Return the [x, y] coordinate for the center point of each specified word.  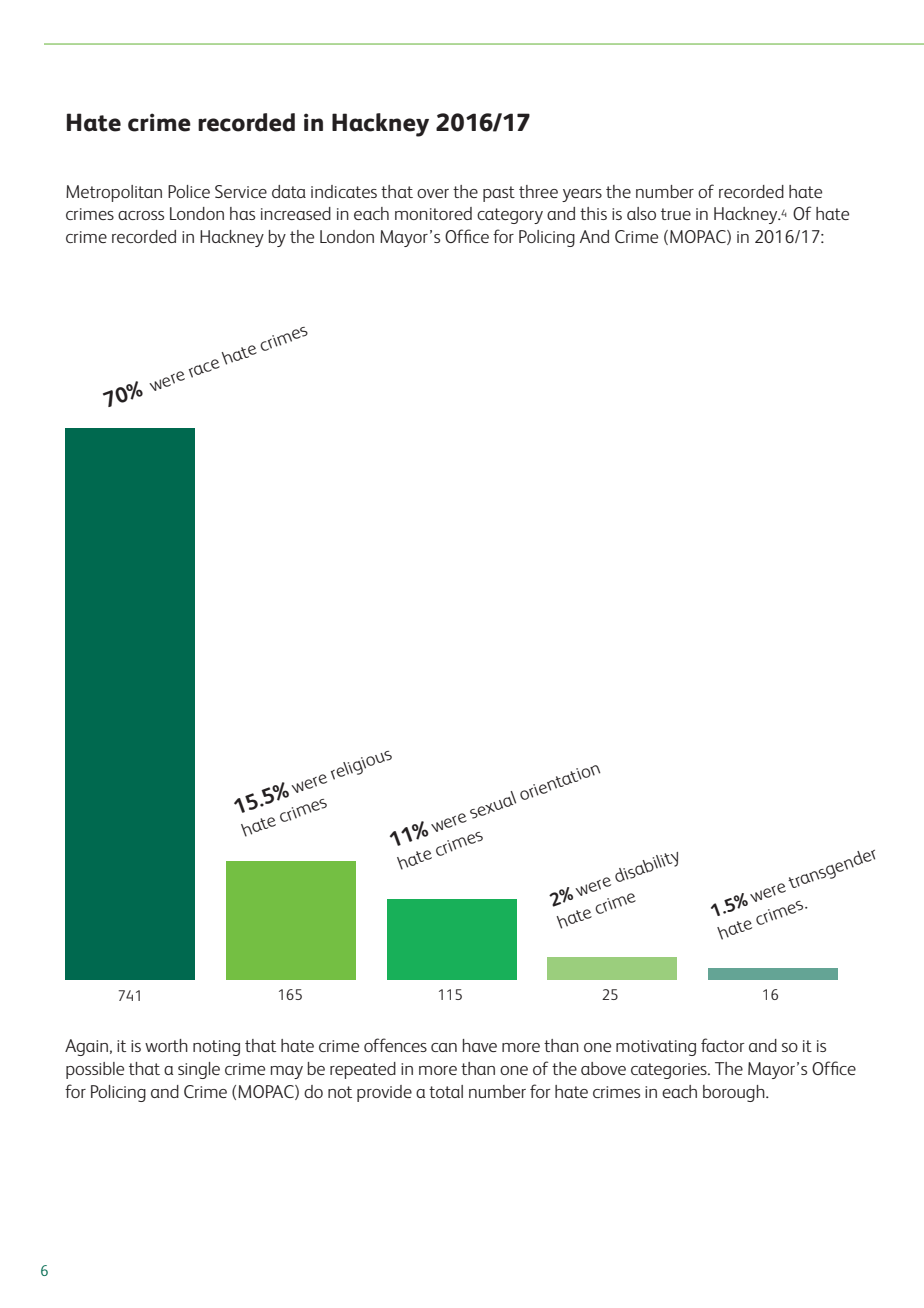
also [641, 213]
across [141, 215]
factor [723, 1045]
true [676, 214]
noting [216, 1048]
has [242, 213]
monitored [433, 213]
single [199, 1070]
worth [166, 1045]
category [510, 216]
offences [395, 1045]
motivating [656, 1048]
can [444, 1047]
